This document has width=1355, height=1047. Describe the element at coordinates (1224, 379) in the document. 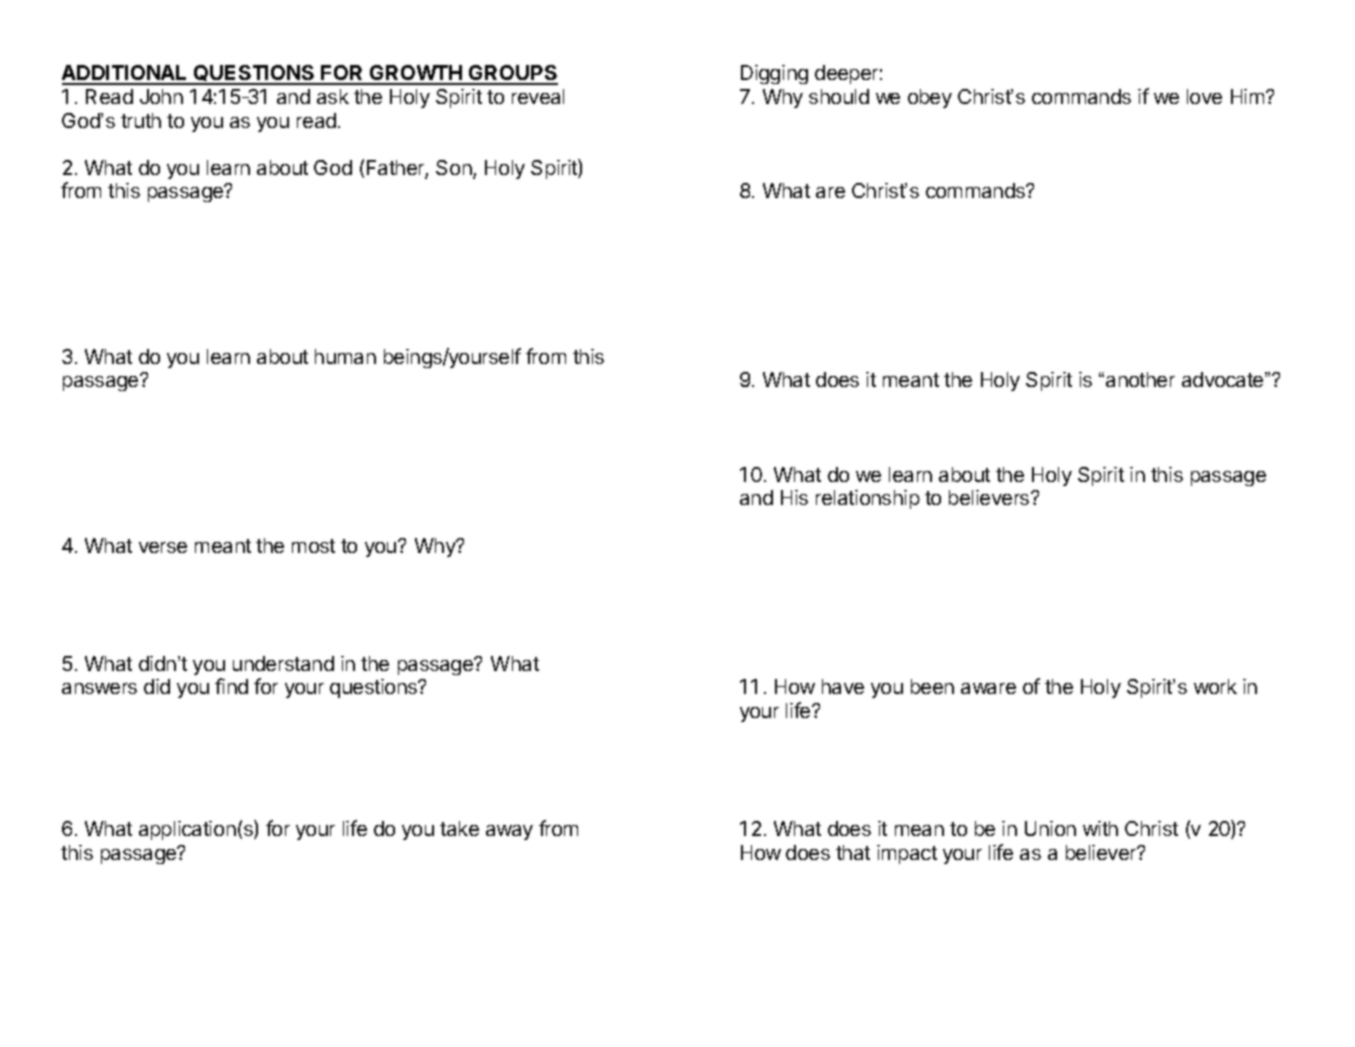

I see `advocate` at that location.
